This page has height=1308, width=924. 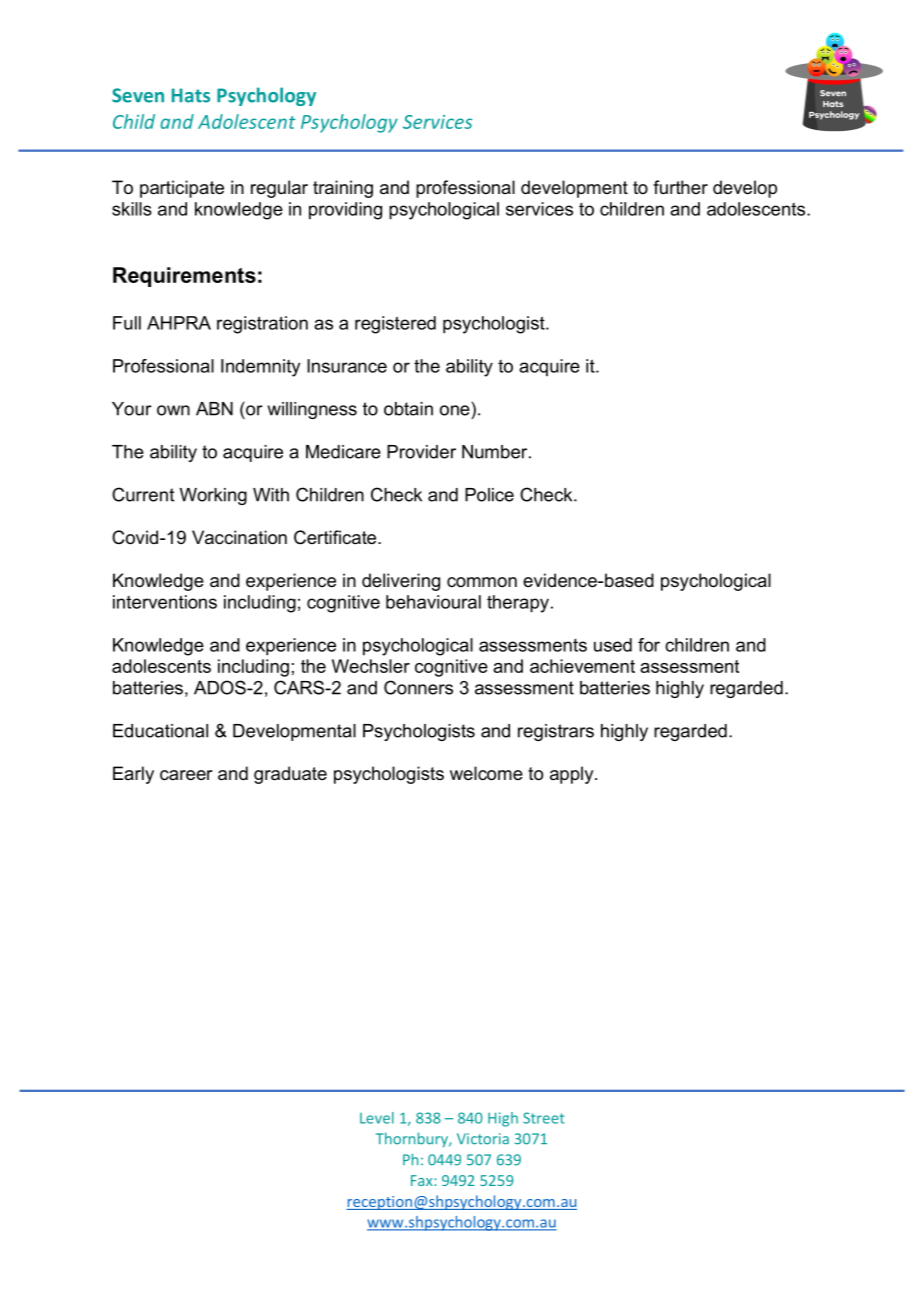 What do you see at coordinates (613, 645) in the page?
I see `used` at bounding box center [613, 645].
